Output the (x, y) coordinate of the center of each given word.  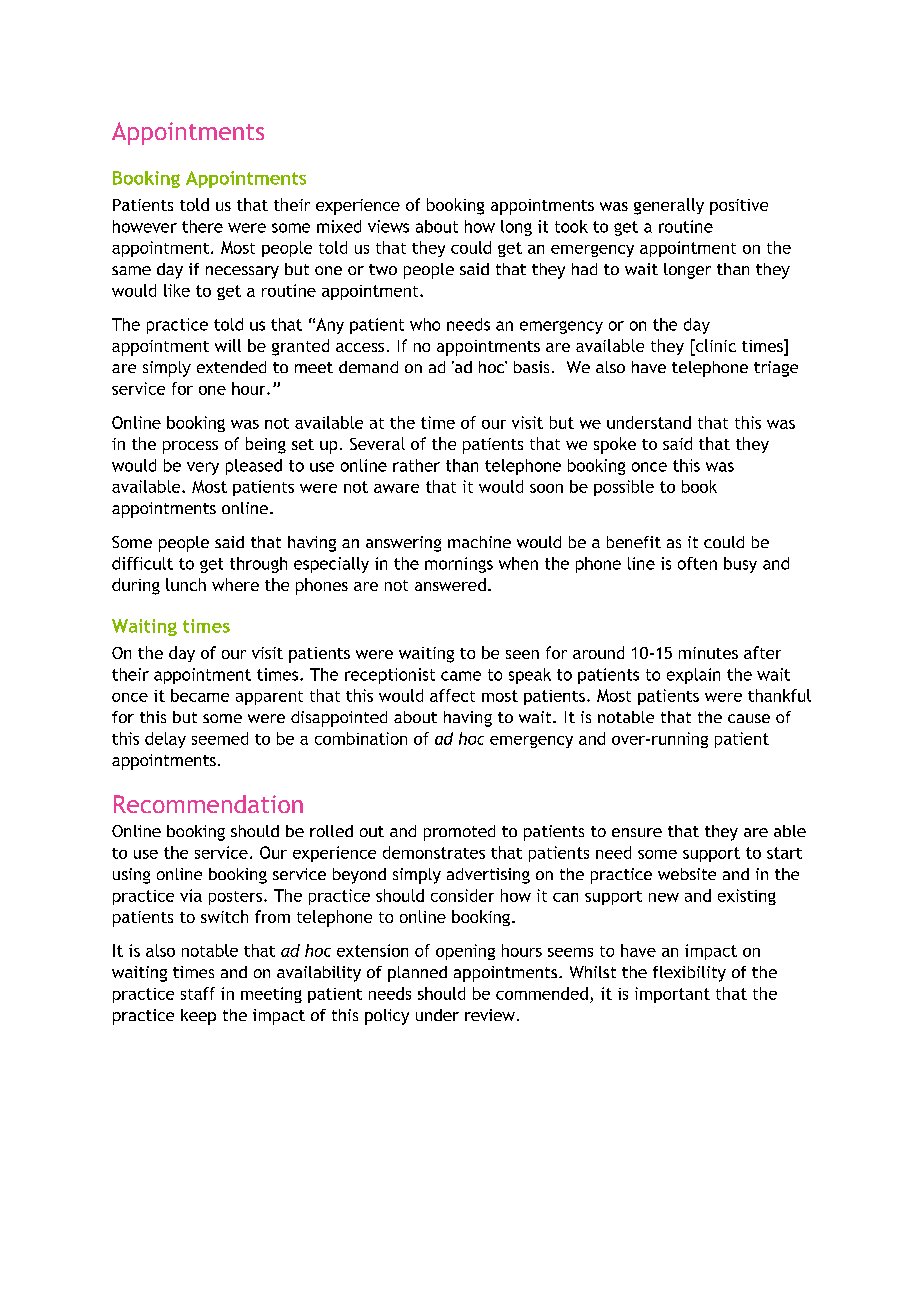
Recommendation (208, 804)
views (388, 226)
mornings (459, 565)
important (672, 995)
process (190, 447)
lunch (186, 584)
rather (416, 465)
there (202, 226)
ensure (637, 832)
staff (198, 993)
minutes (708, 653)
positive (739, 207)
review (490, 1015)
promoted (459, 833)
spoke (615, 445)
